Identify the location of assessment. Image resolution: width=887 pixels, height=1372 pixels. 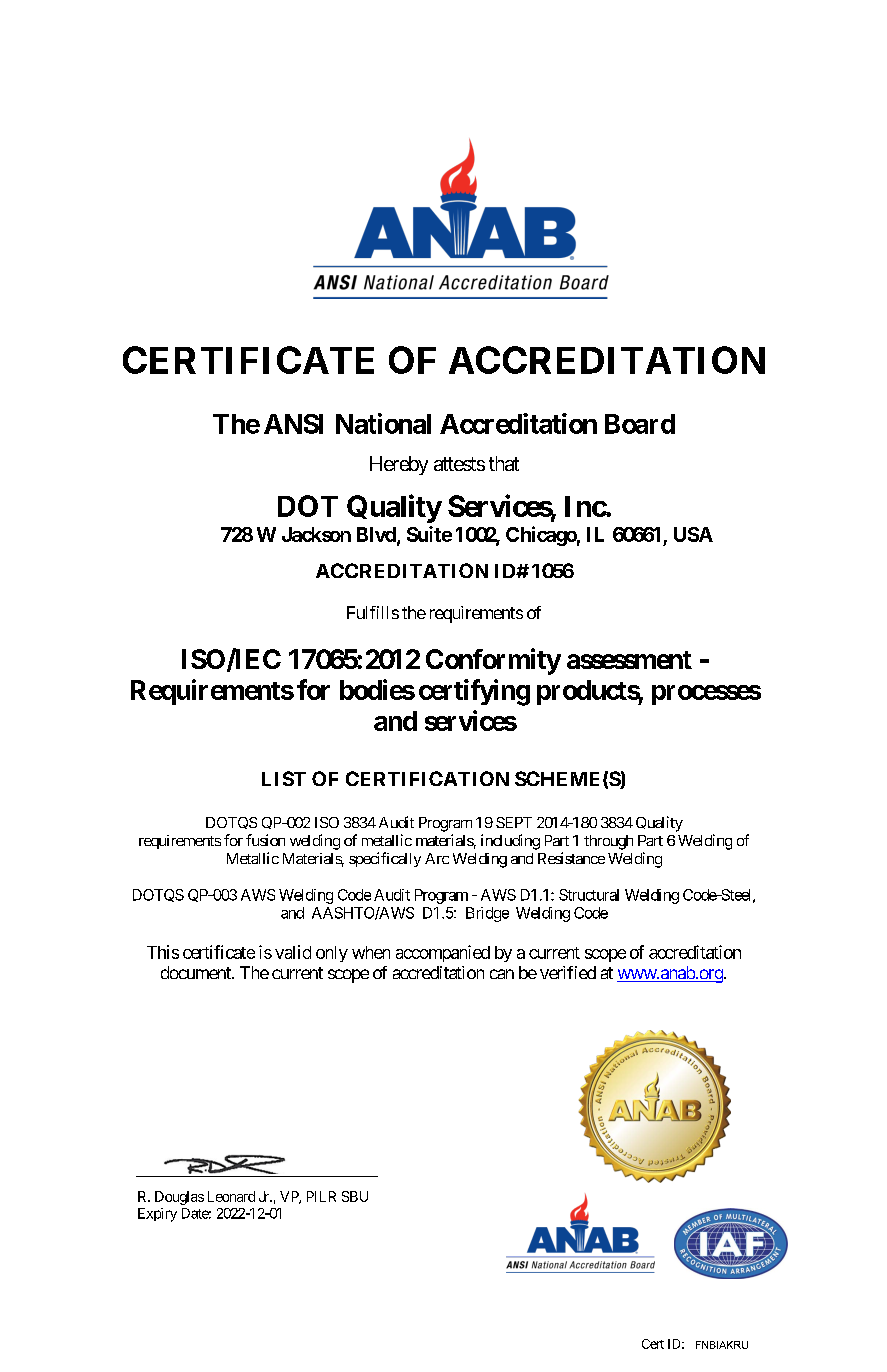
(629, 660).
